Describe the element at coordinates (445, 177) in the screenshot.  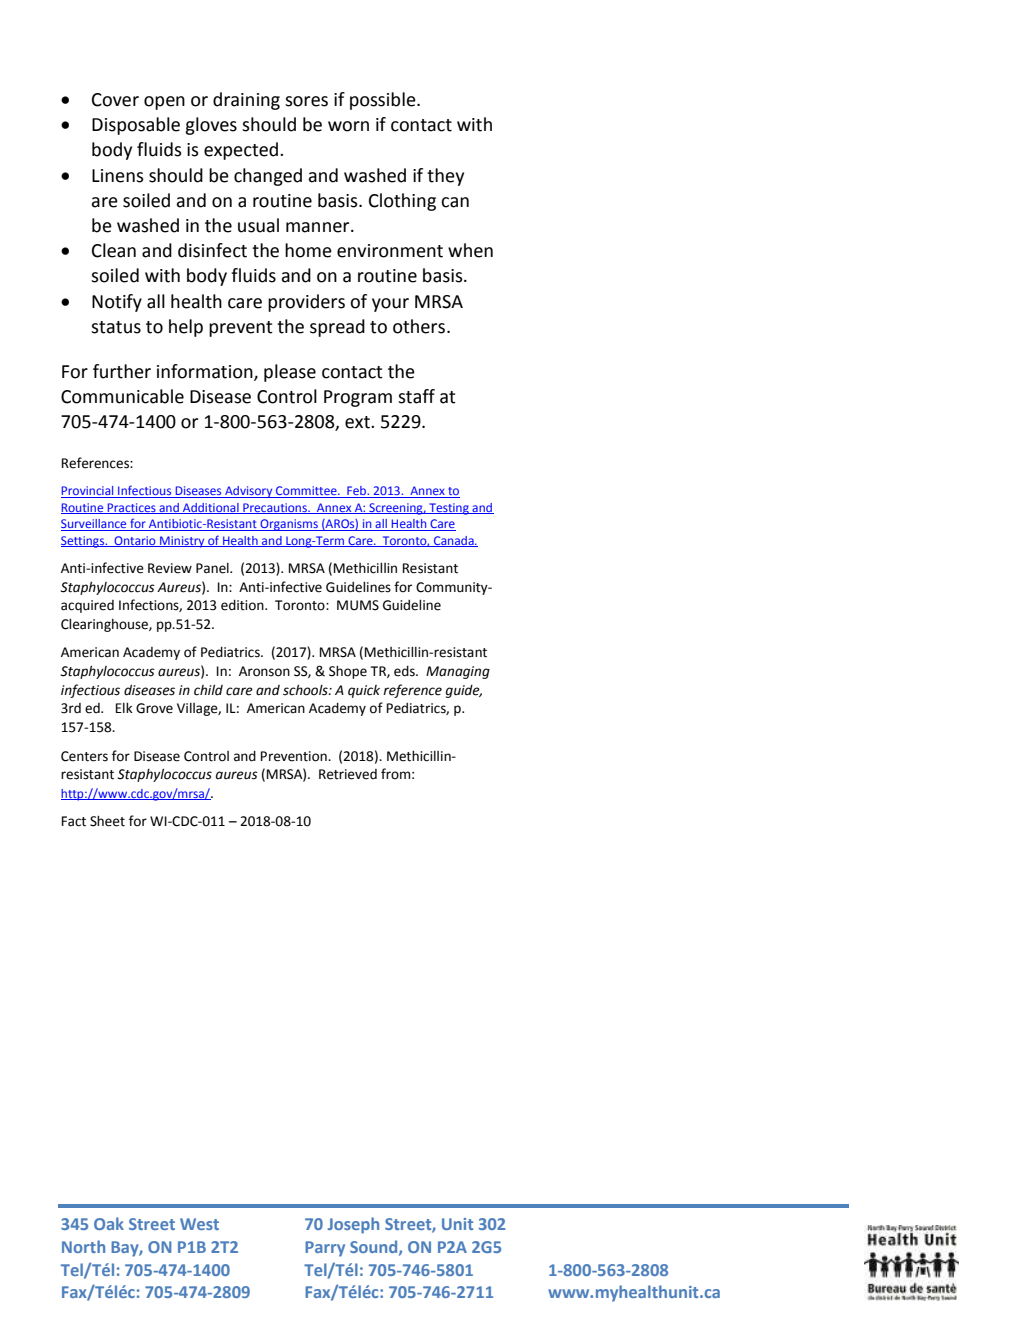
I see `they` at that location.
